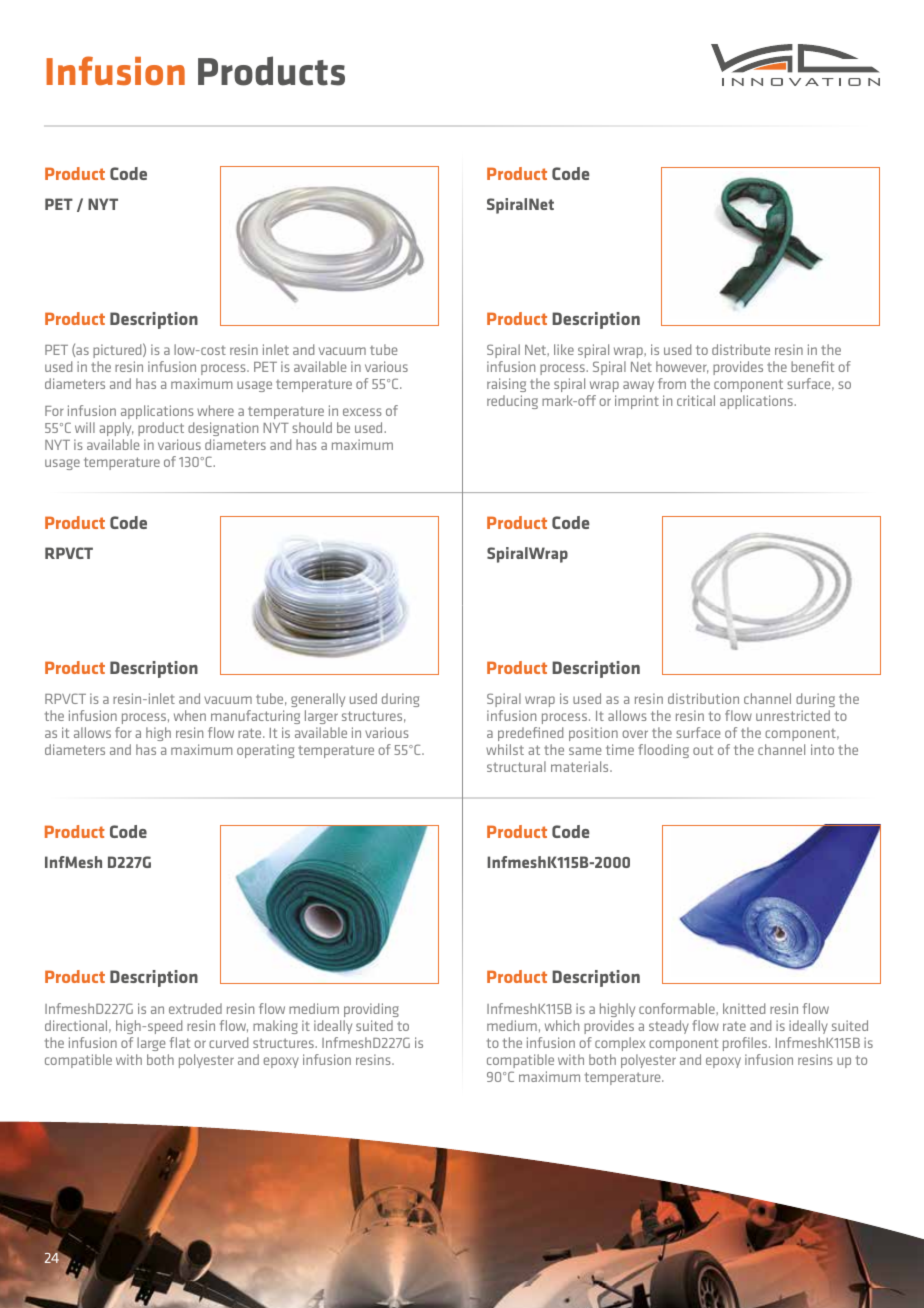 The width and height of the document is (924, 1308). I want to click on distribute, so click(741, 349).
